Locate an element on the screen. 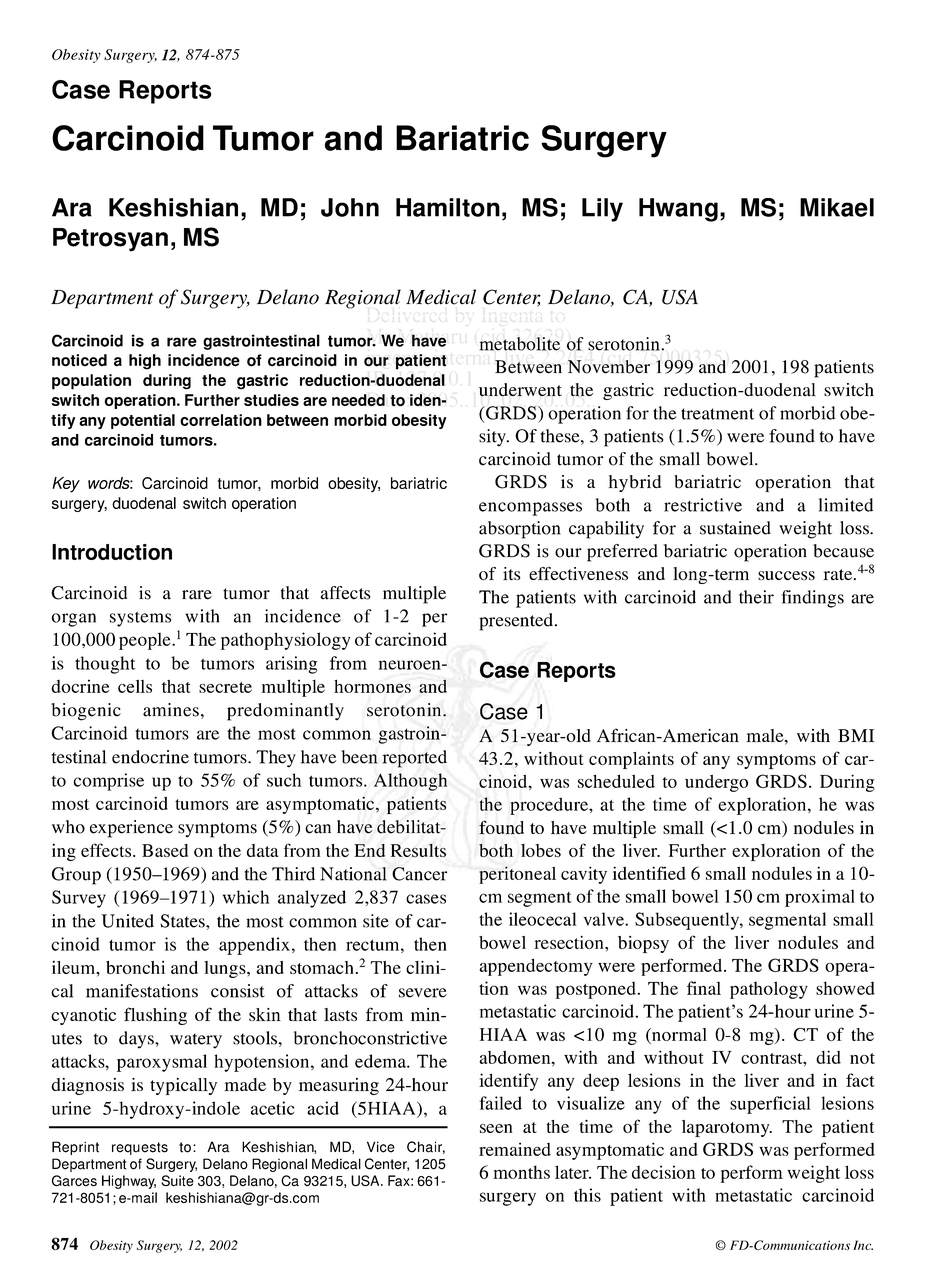  BMI is located at coordinates (856, 735).
